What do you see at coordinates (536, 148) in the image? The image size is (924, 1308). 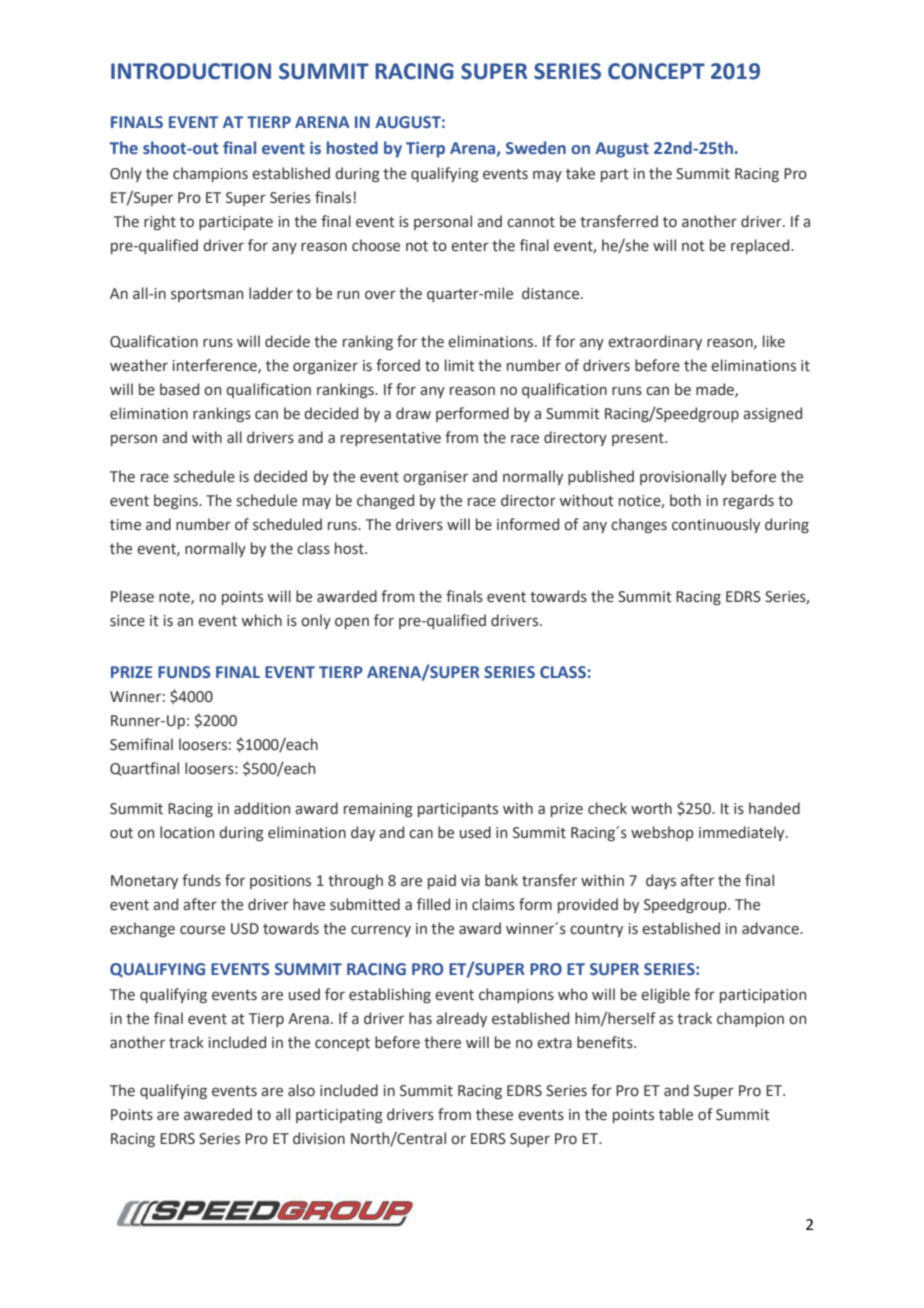 I see `Sweden` at bounding box center [536, 148].
